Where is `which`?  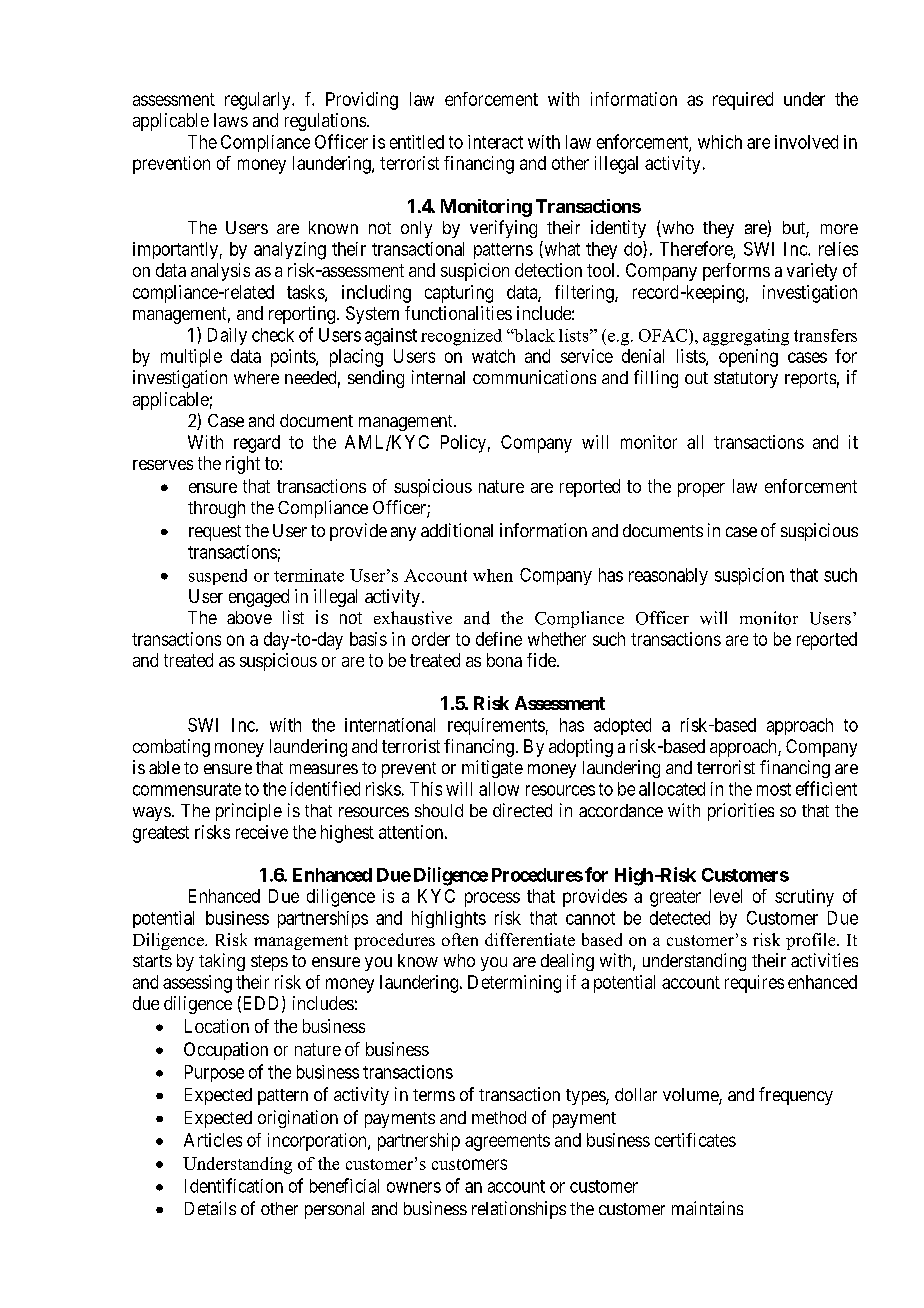
which is located at coordinates (720, 142).
